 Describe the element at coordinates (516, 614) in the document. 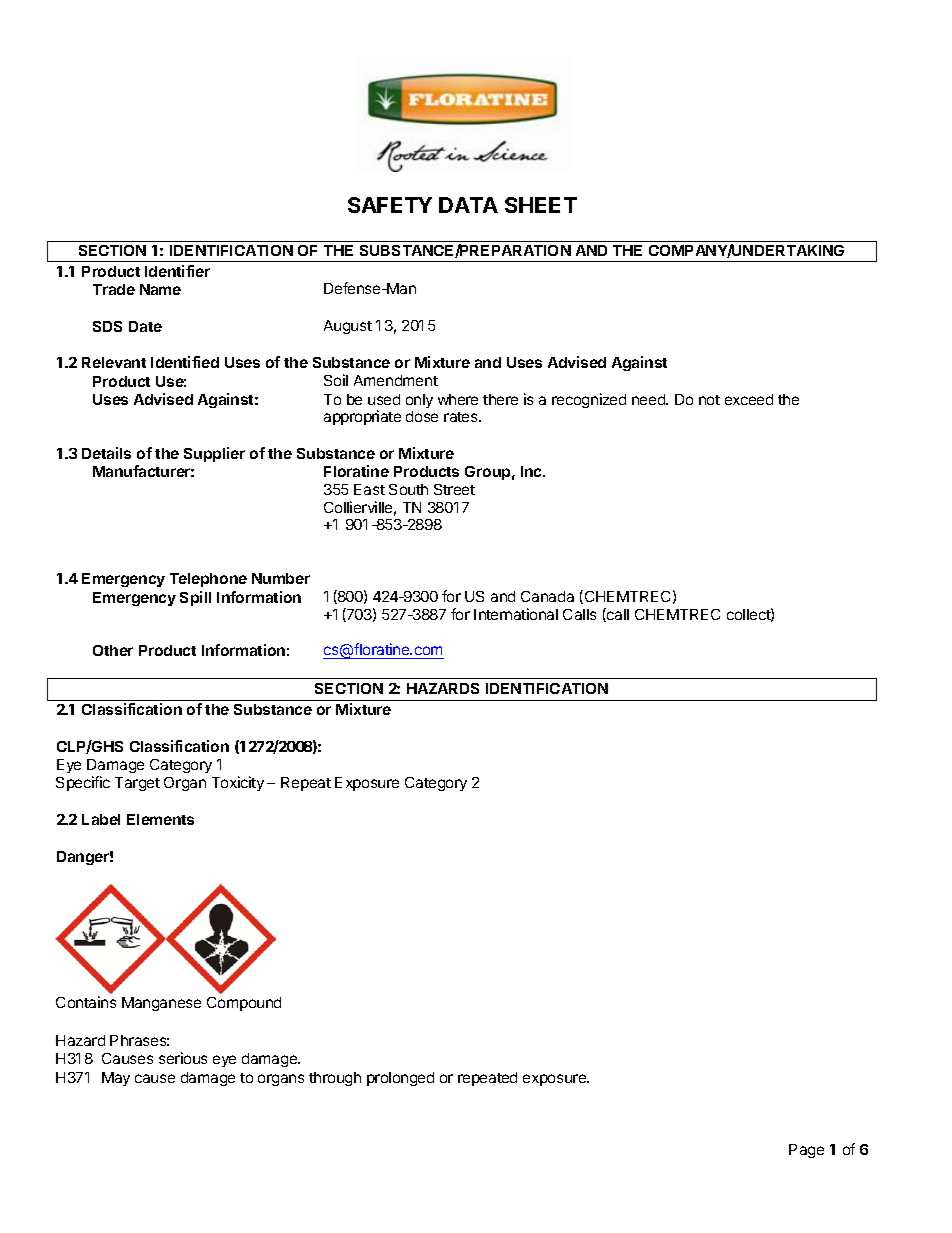

I see `International` at that location.
